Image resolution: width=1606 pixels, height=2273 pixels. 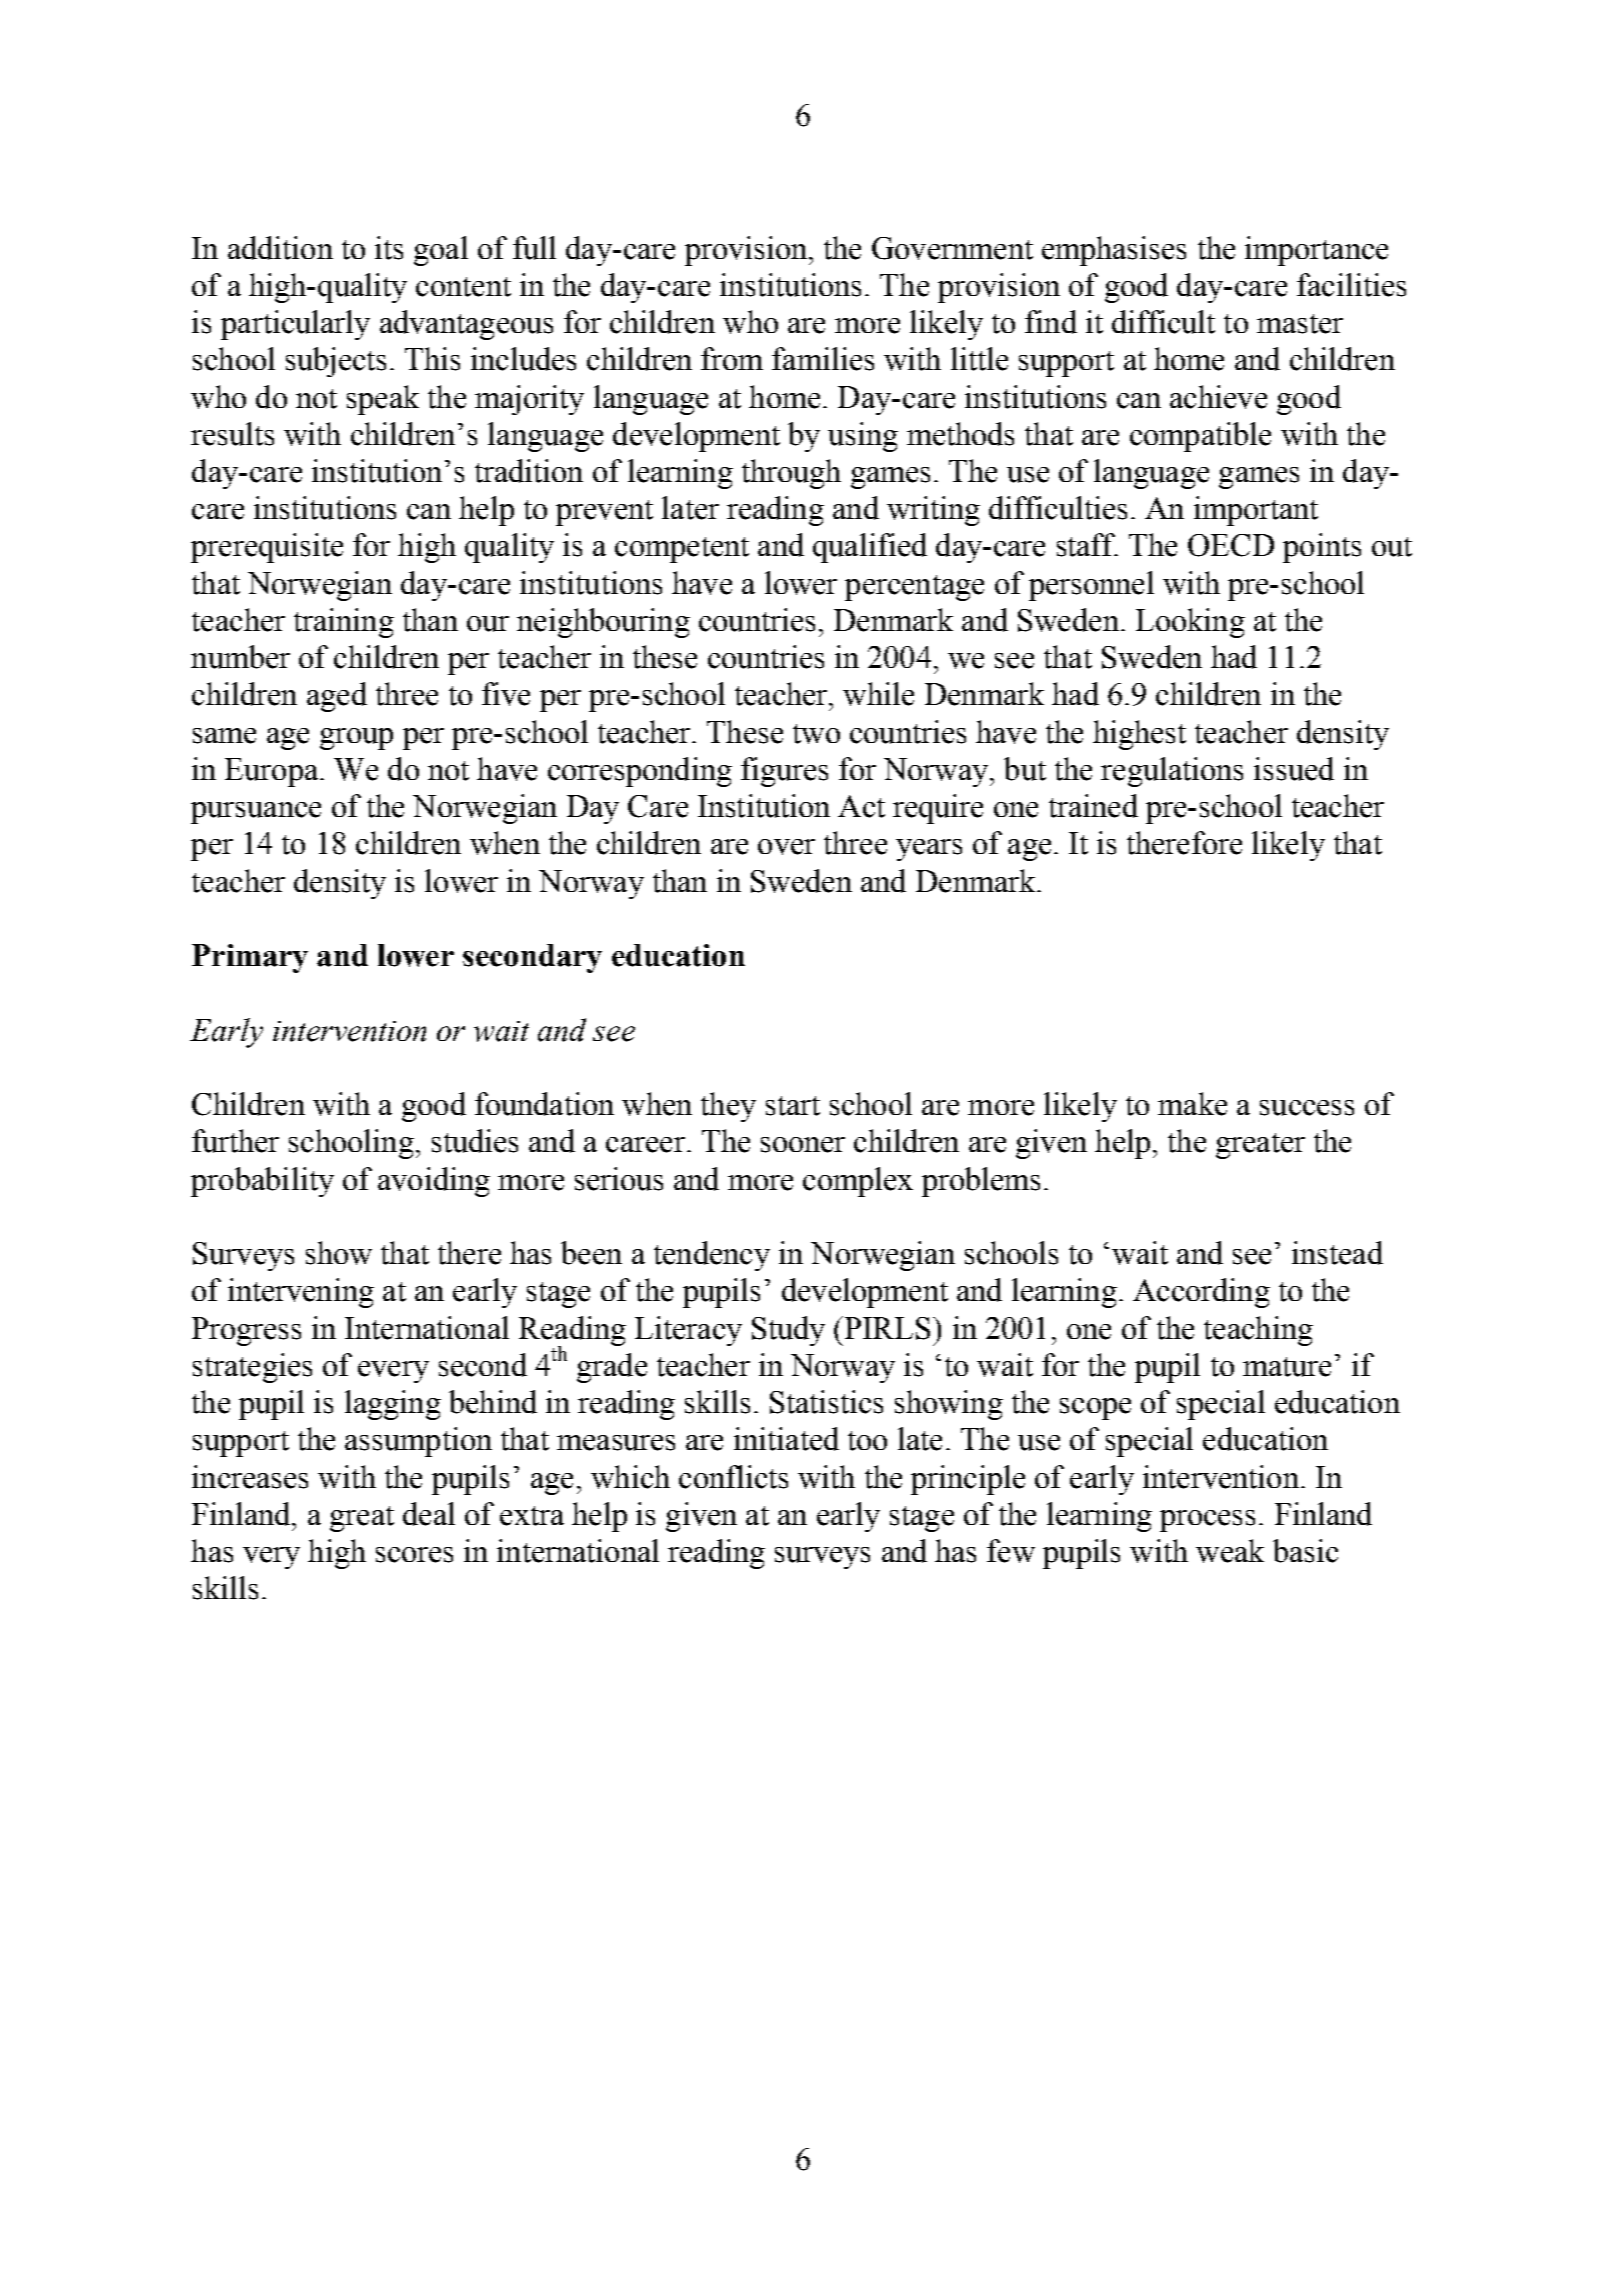 I want to click on conflicts, so click(x=733, y=1477).
